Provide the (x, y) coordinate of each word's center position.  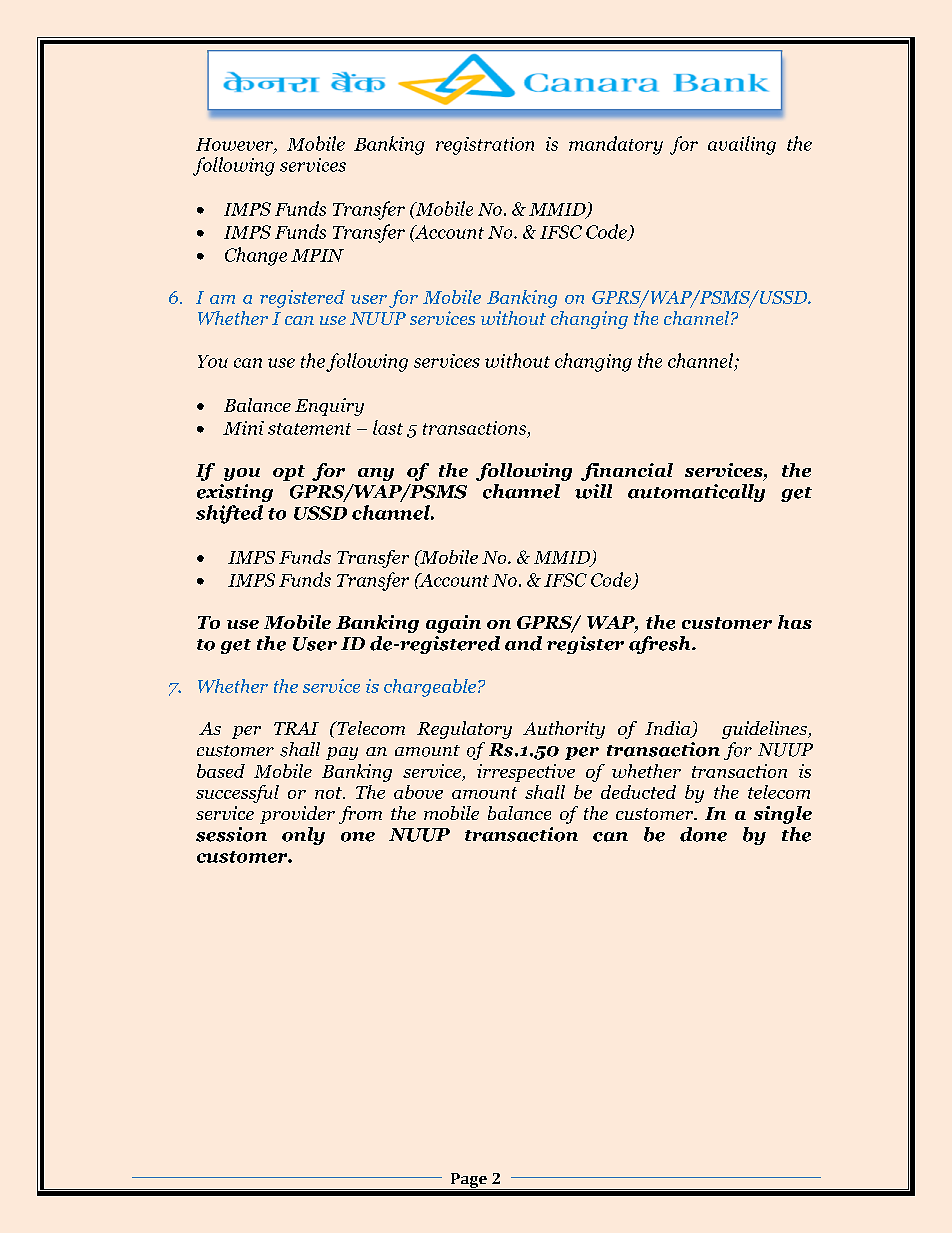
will (593, 491)
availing (742, 145)
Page (469, 1181)
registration (485, 146)
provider (297, 815)
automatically (696, 493)
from (360, 815)
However (235, 145)
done (703, 834)
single (783, 815)
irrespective (526, 773)
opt (289, 473)
